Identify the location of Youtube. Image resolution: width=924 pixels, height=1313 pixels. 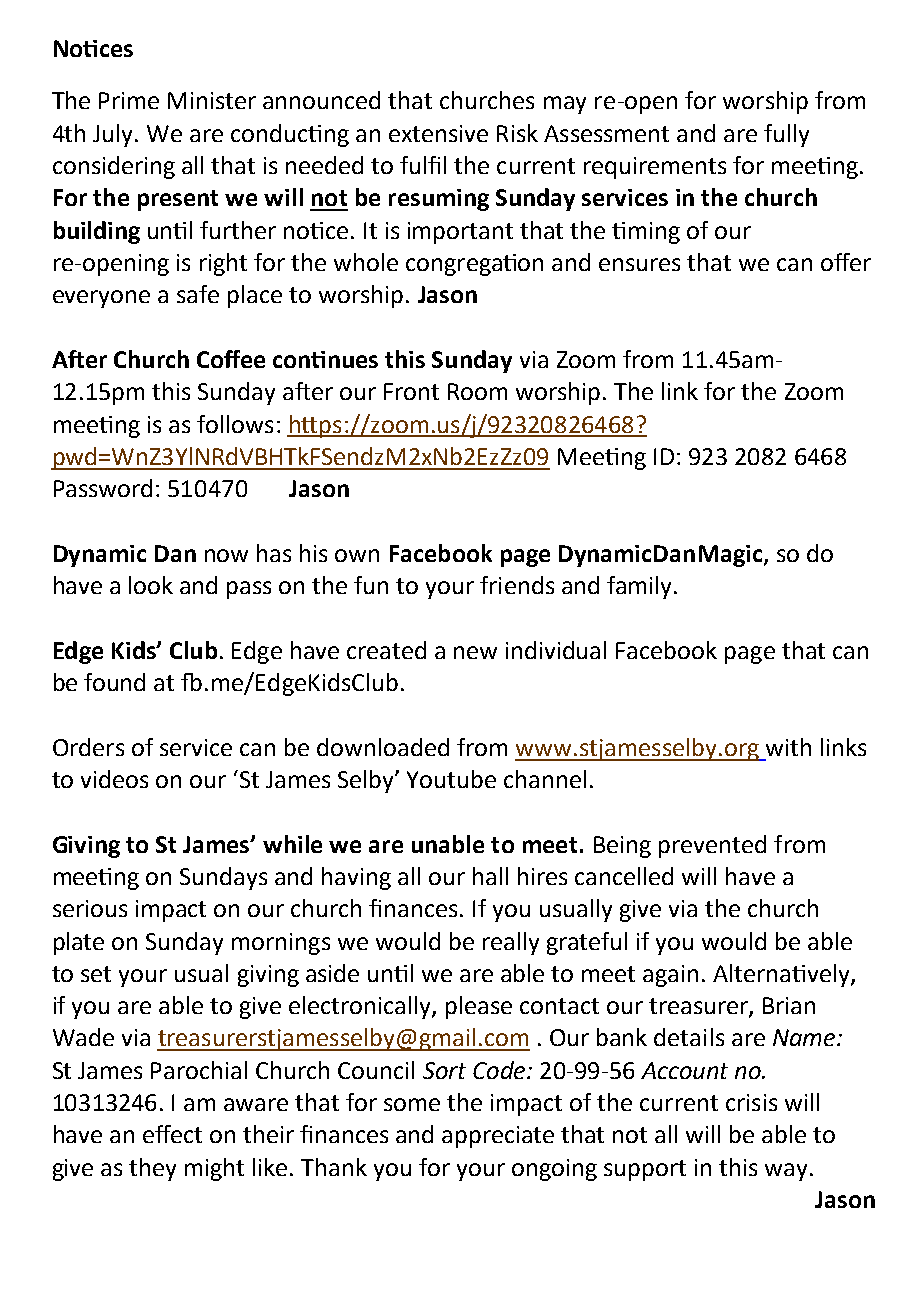
(451, 779).
